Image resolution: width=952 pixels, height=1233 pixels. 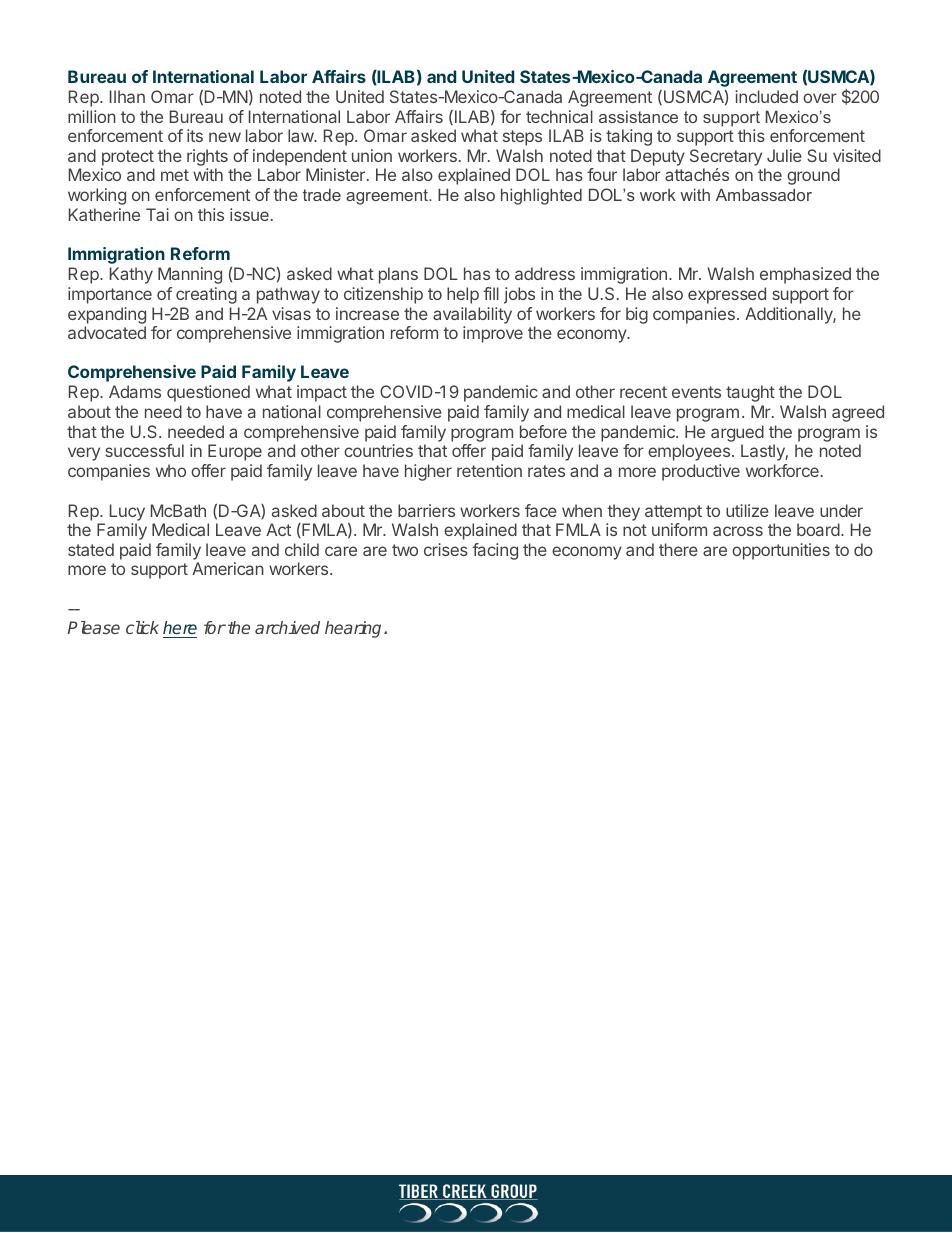 I want to click on Tai, so click(x=157, y=214).
